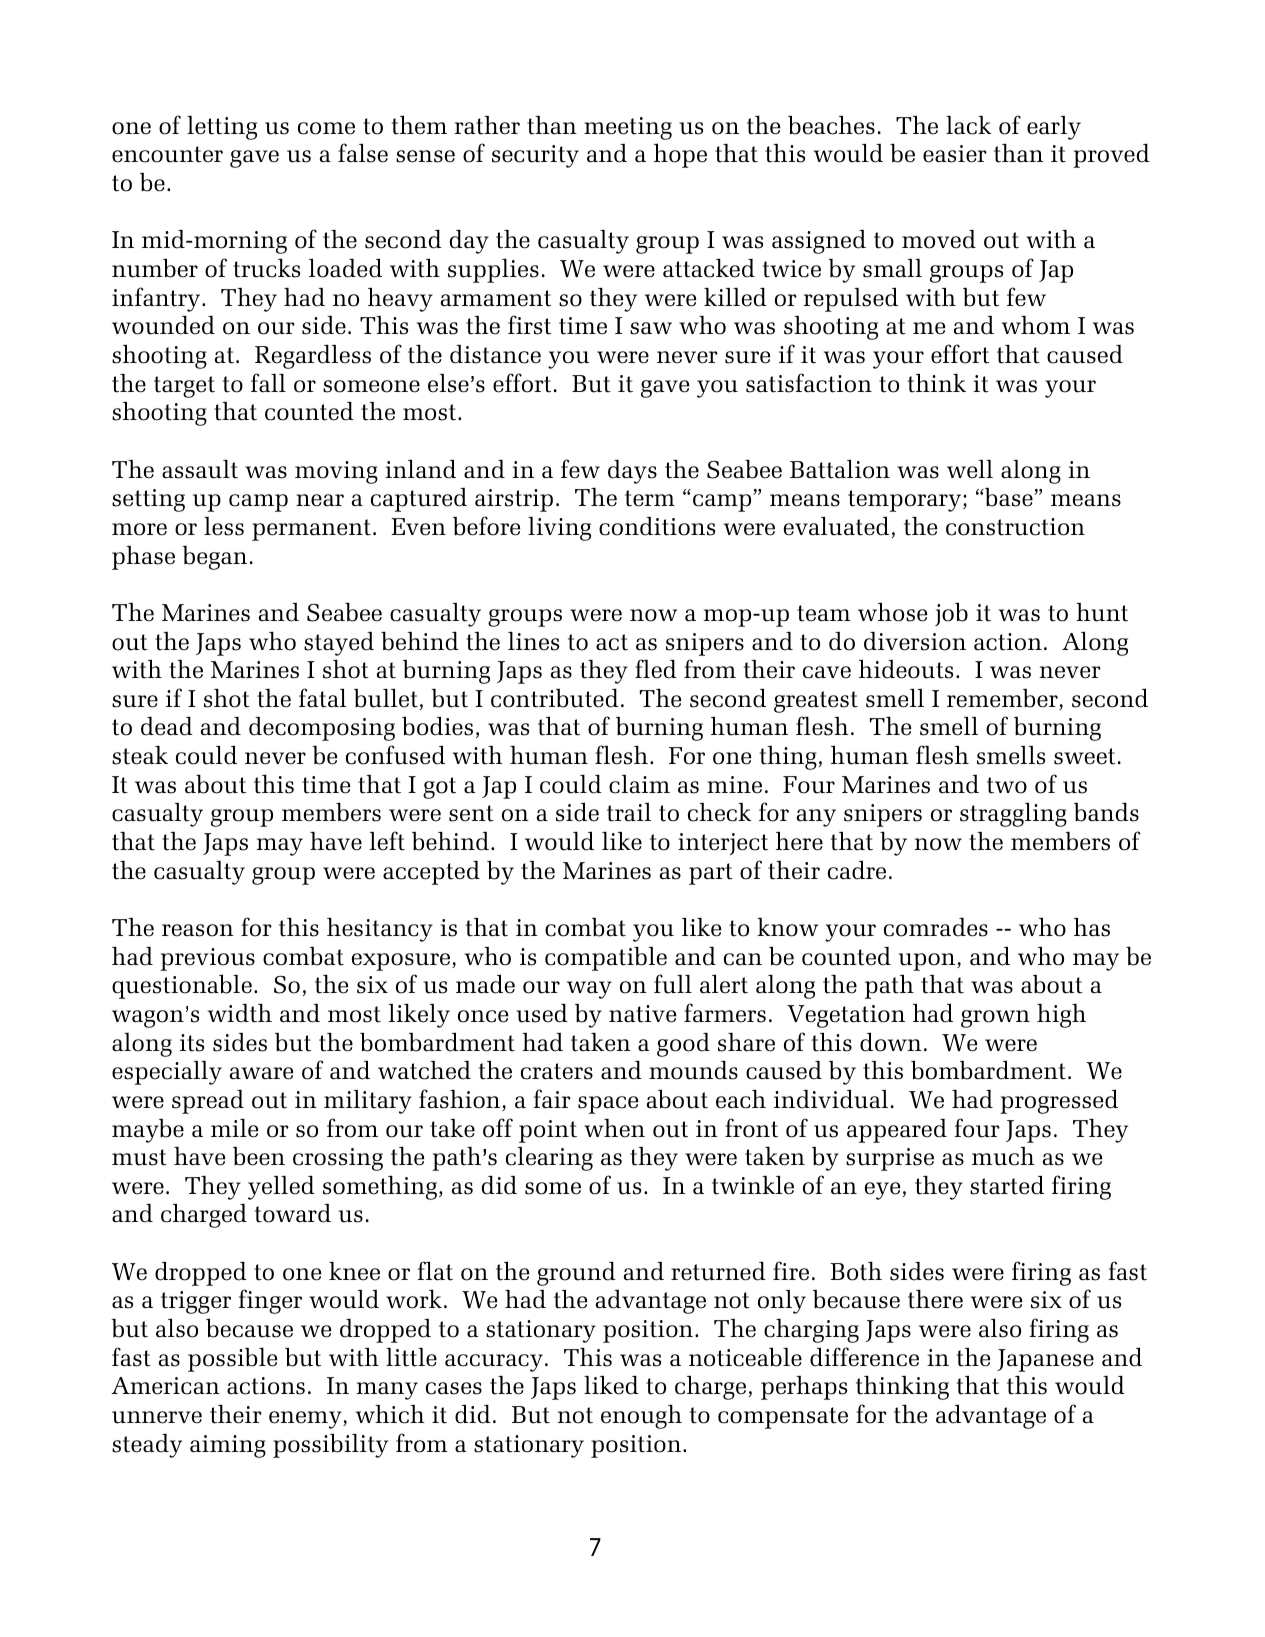 This screenshot has width=1265, height=1637. Describe the element at coordinates (606, 958) in the screenshot. I see `compatible` at that location.
